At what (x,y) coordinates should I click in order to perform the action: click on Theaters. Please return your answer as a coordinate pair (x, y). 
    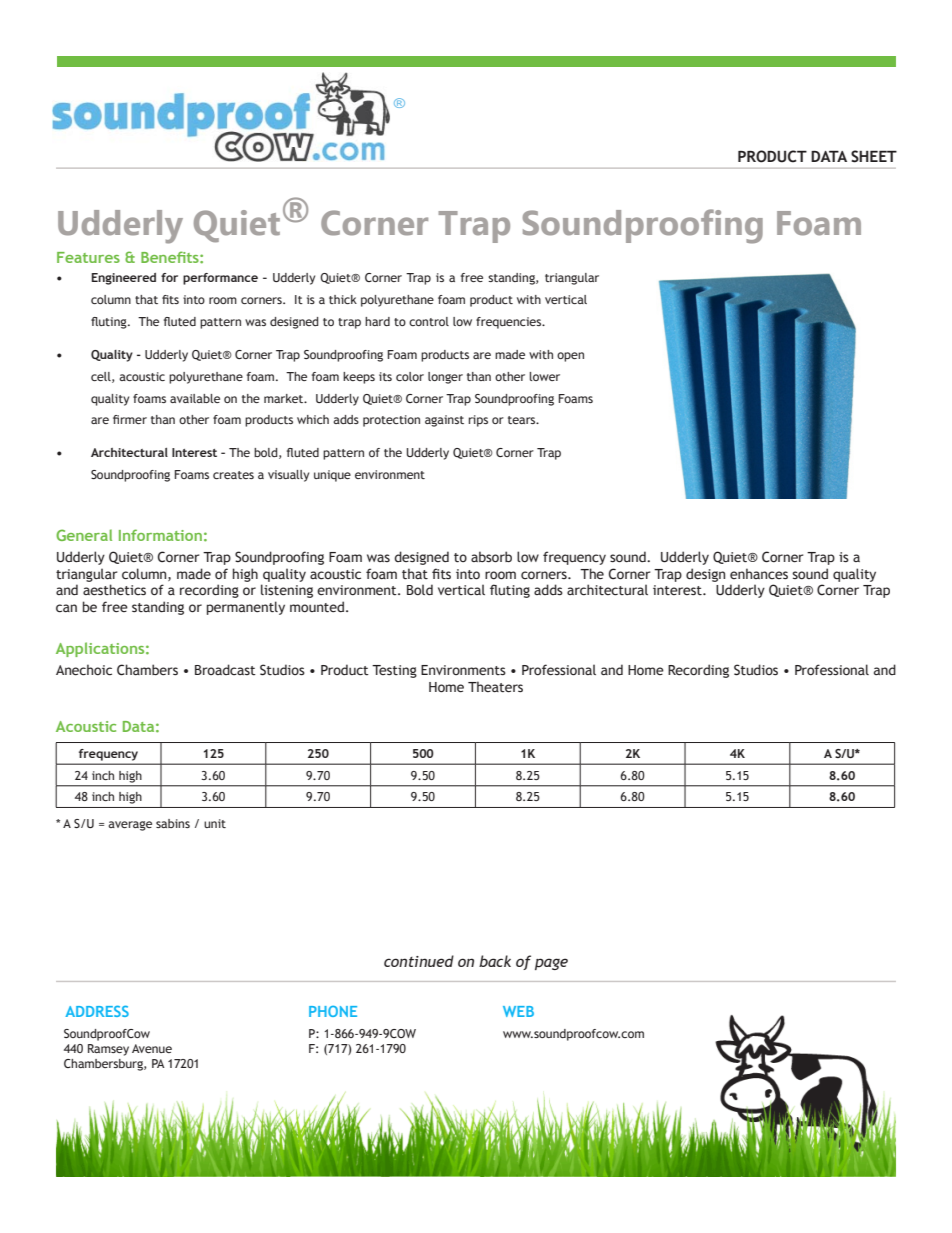
    Looking at the image, I should click on (495, 687).
